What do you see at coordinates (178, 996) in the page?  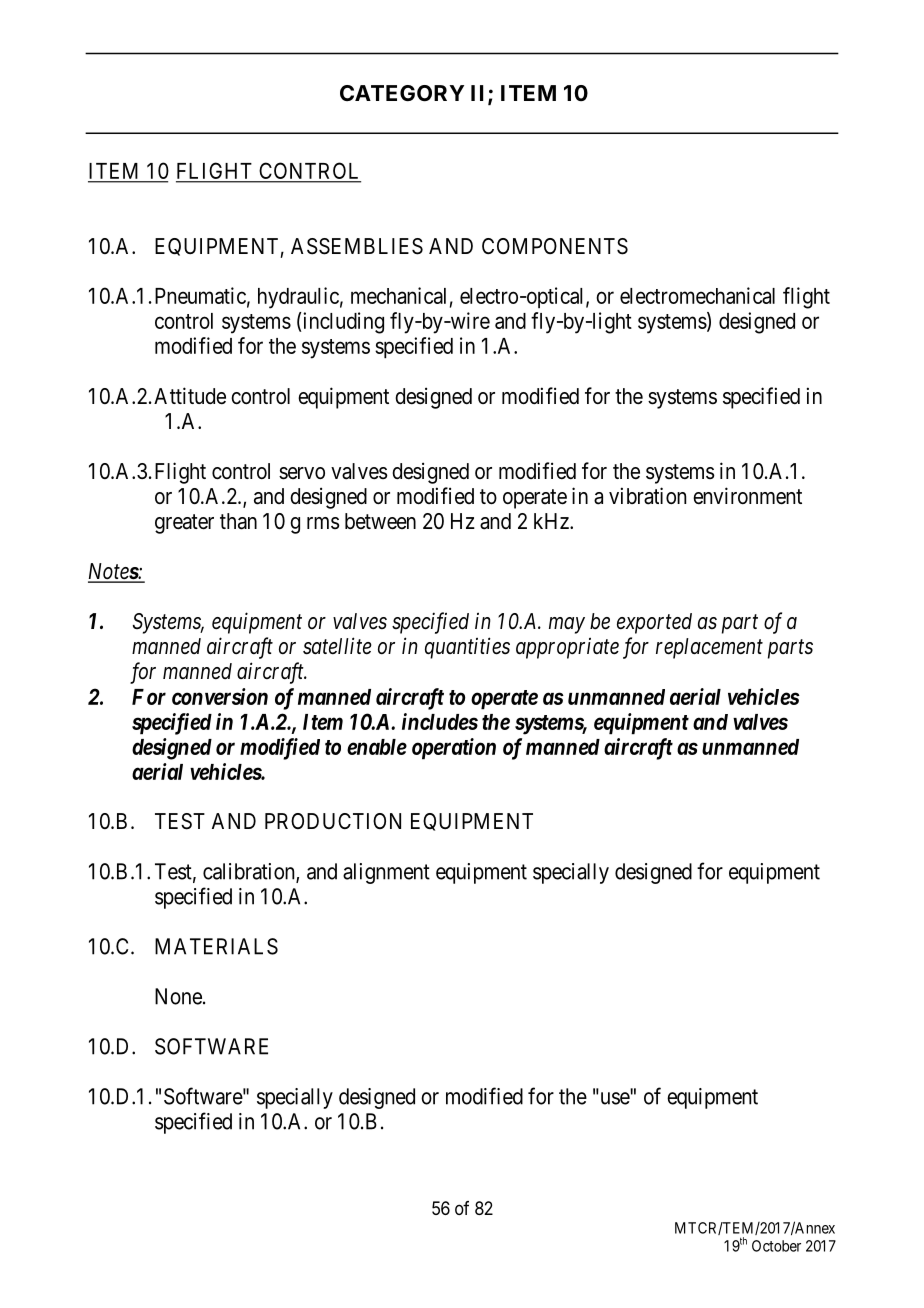 I see `None` at bounding box center [178, 996].
